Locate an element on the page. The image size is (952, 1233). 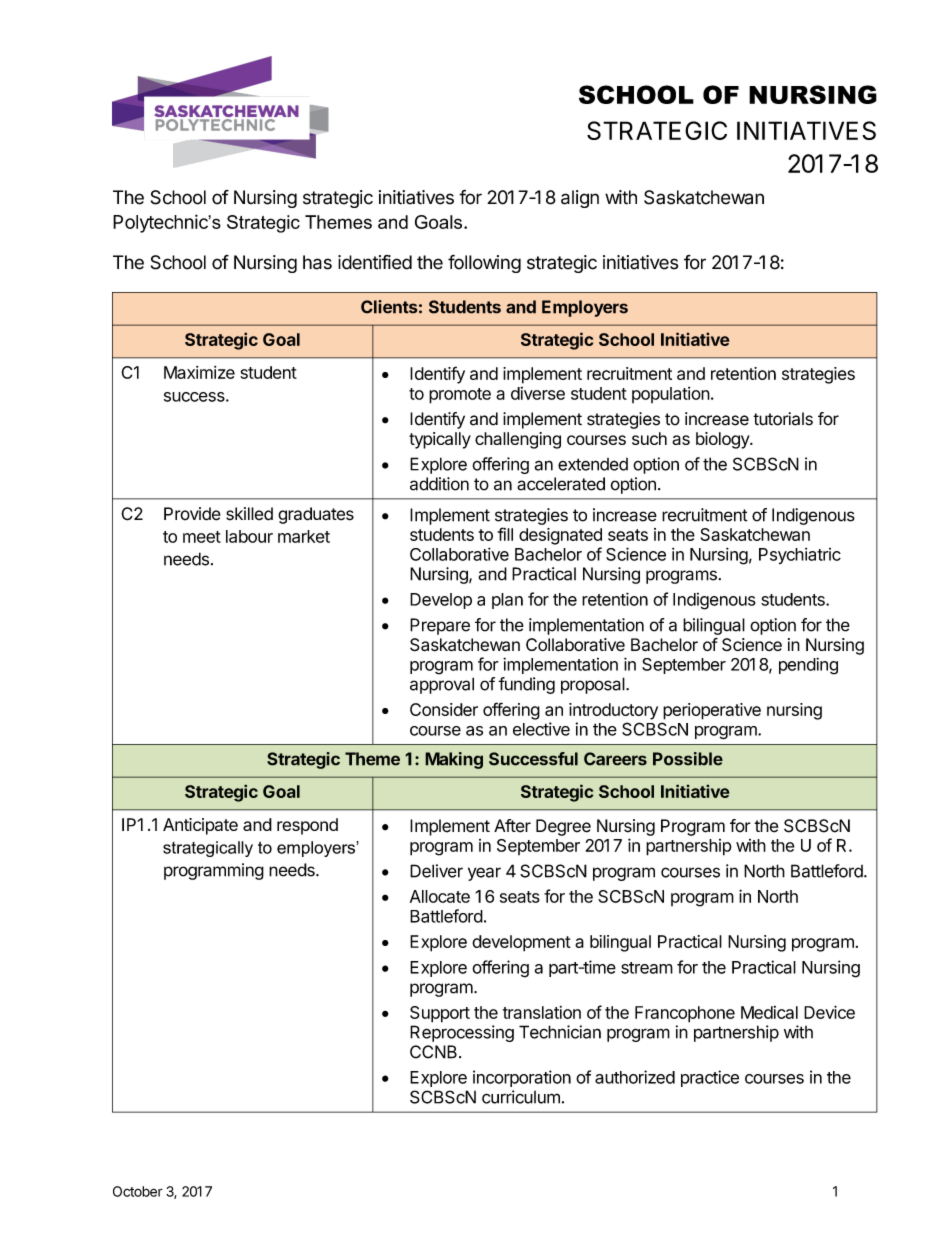
pending is located at coordinates (808, 666).
